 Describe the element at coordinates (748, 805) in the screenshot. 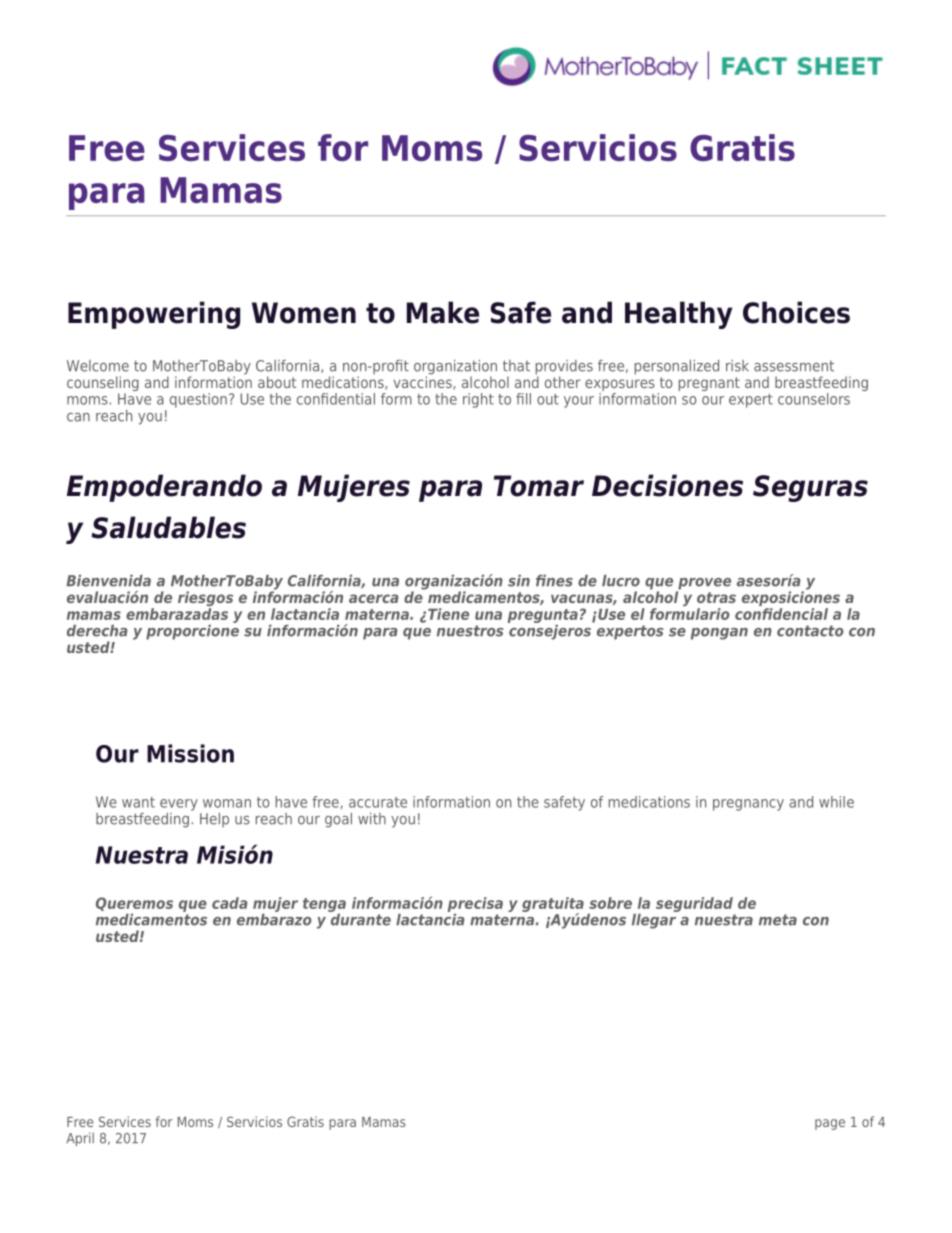

I see `pregnancy` at that location.
